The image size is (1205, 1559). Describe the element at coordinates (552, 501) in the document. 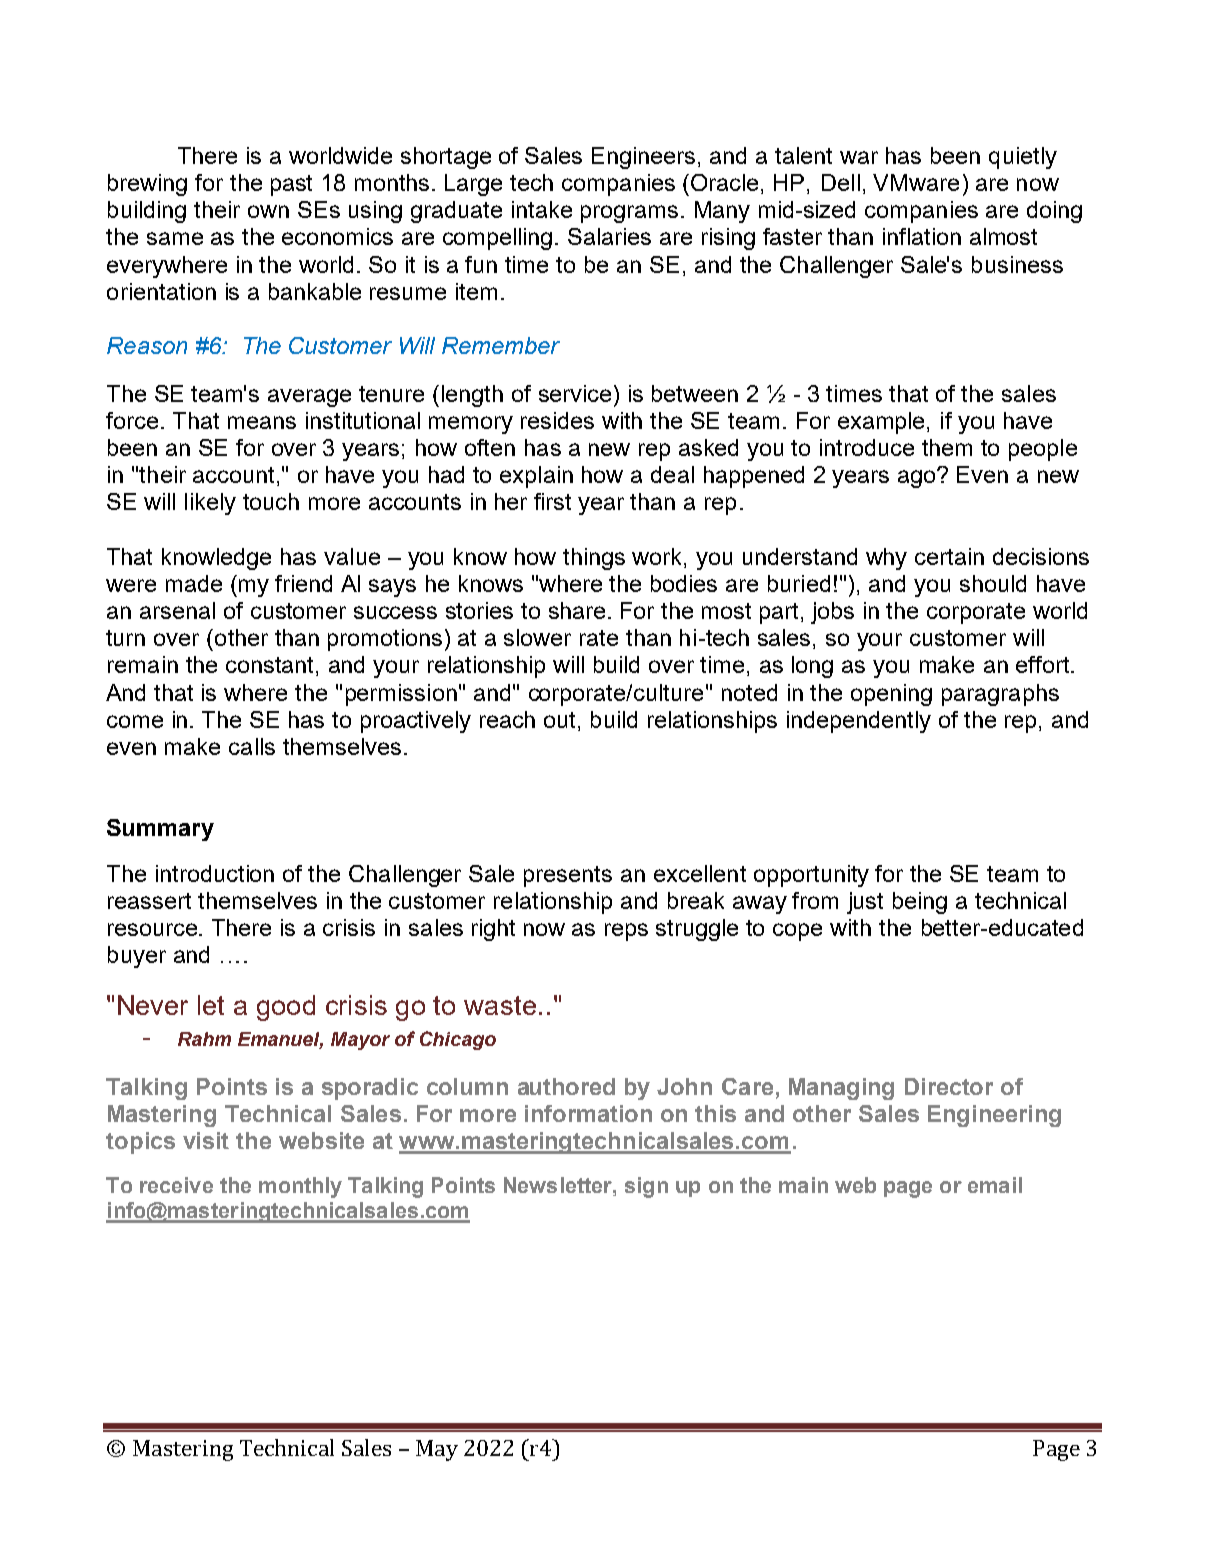

I see `first` at that location.
